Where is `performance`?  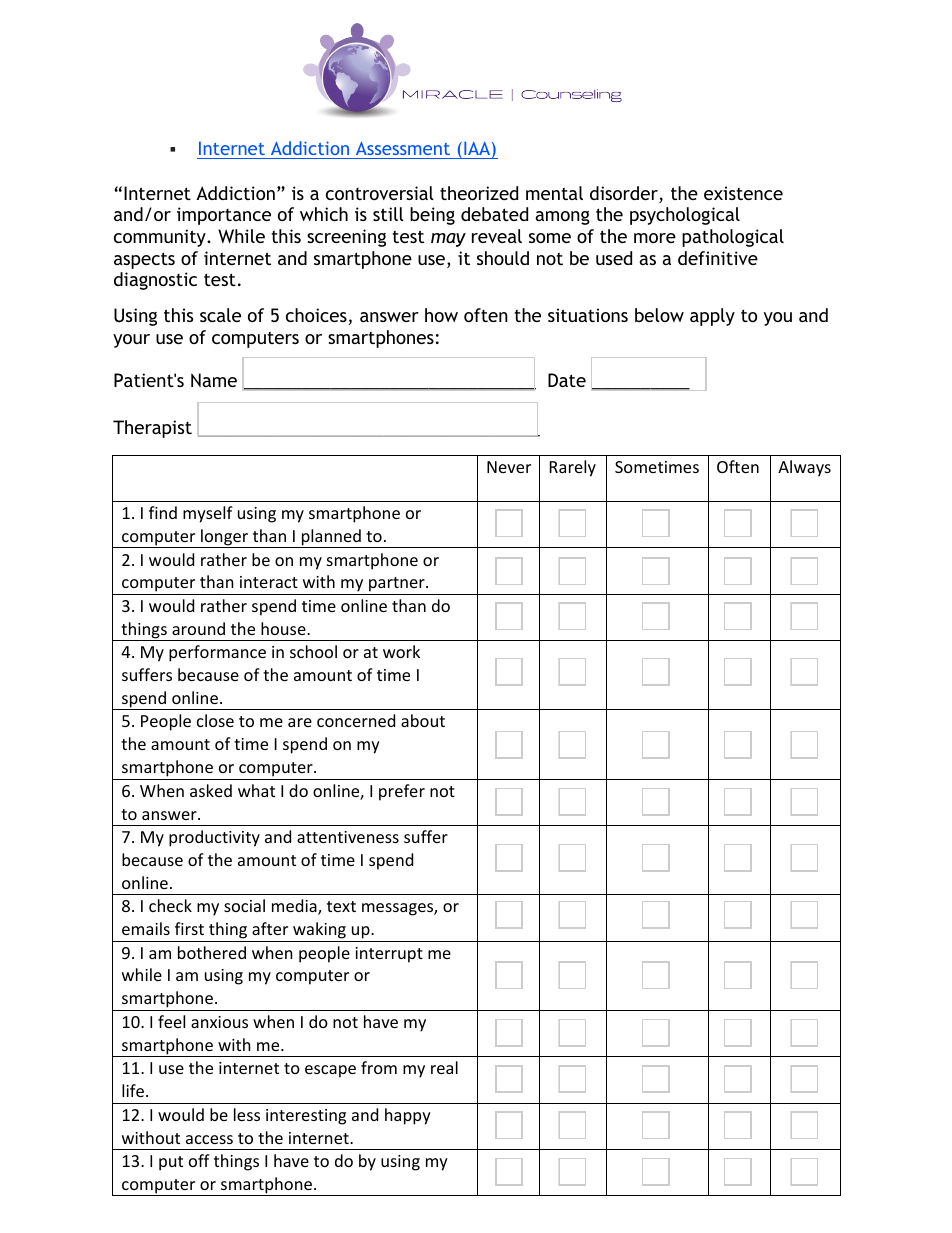 performance is located at coordinates (217, 653).
